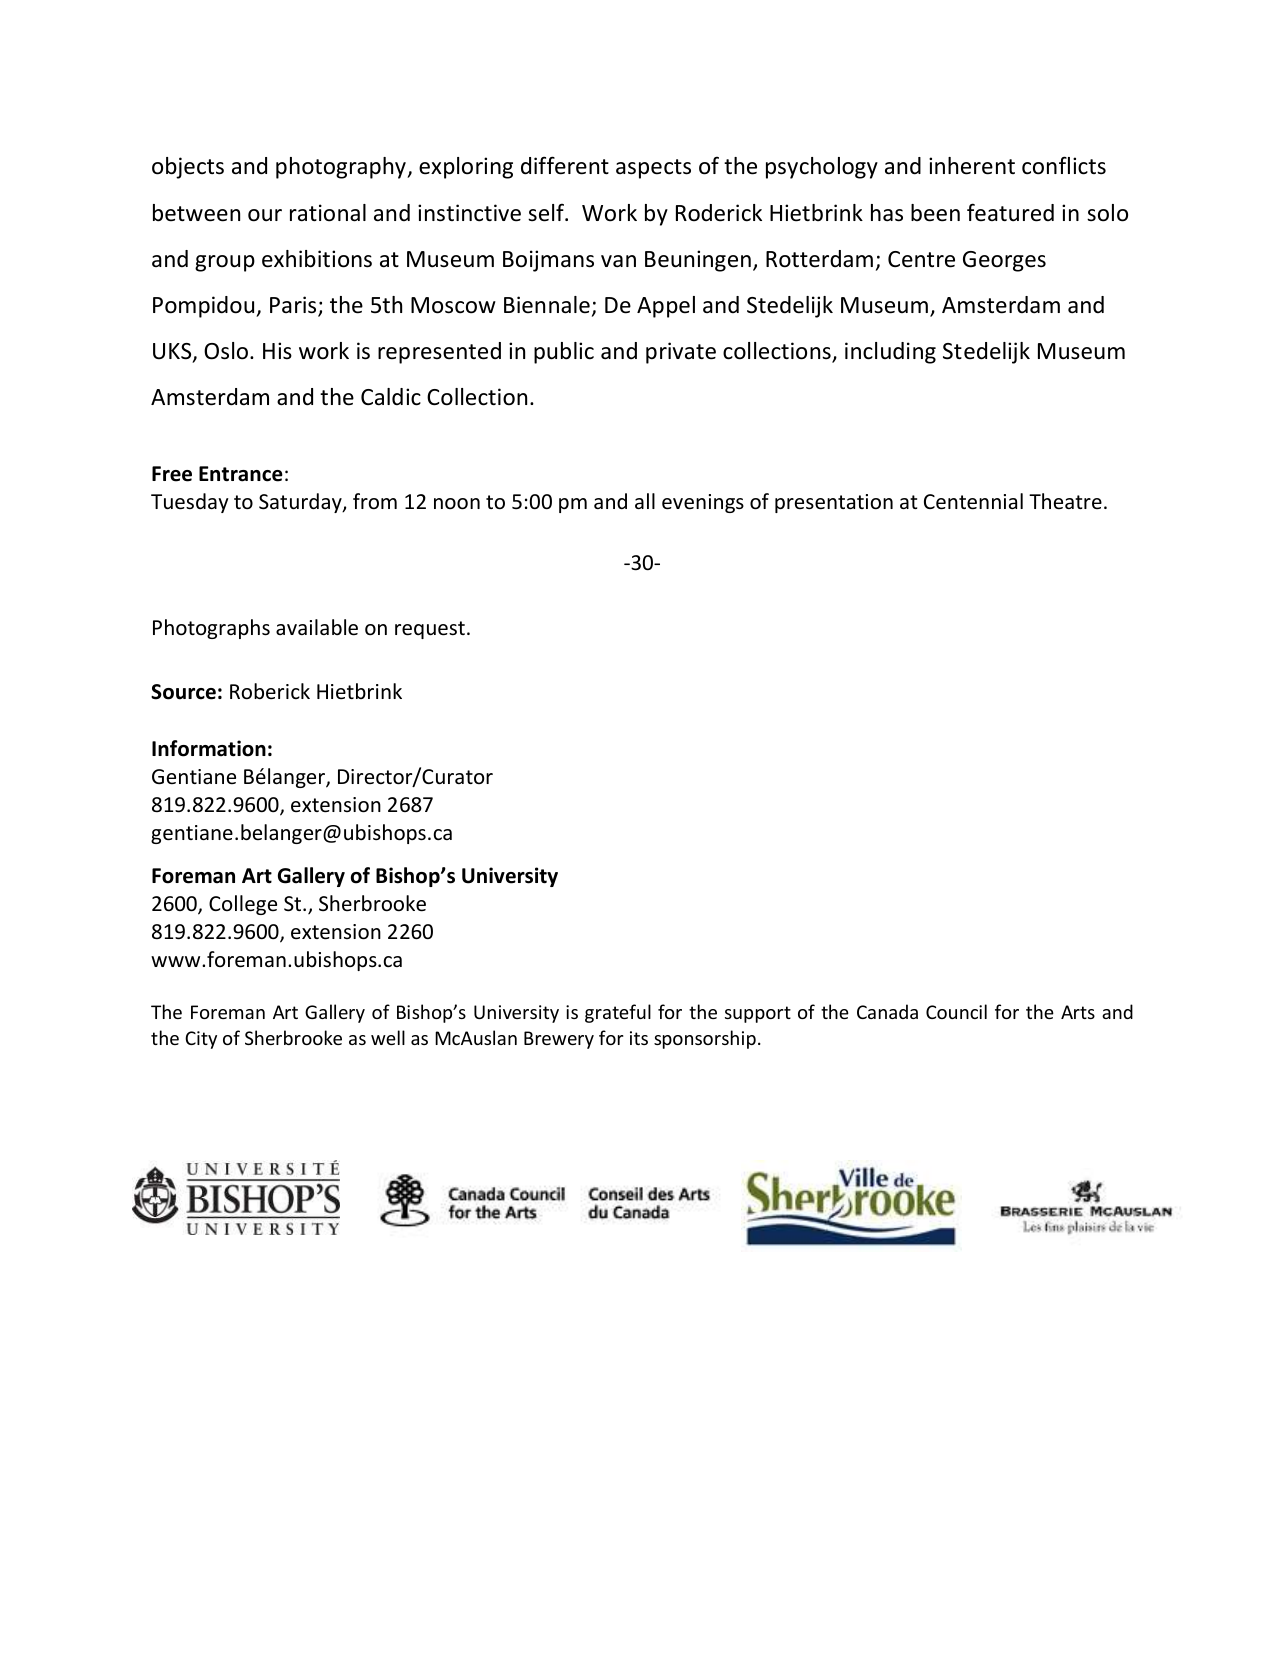  What do you see at coordinates (277, 351) in the screenshot?
I see `His` at bounding box center [277, 351].
